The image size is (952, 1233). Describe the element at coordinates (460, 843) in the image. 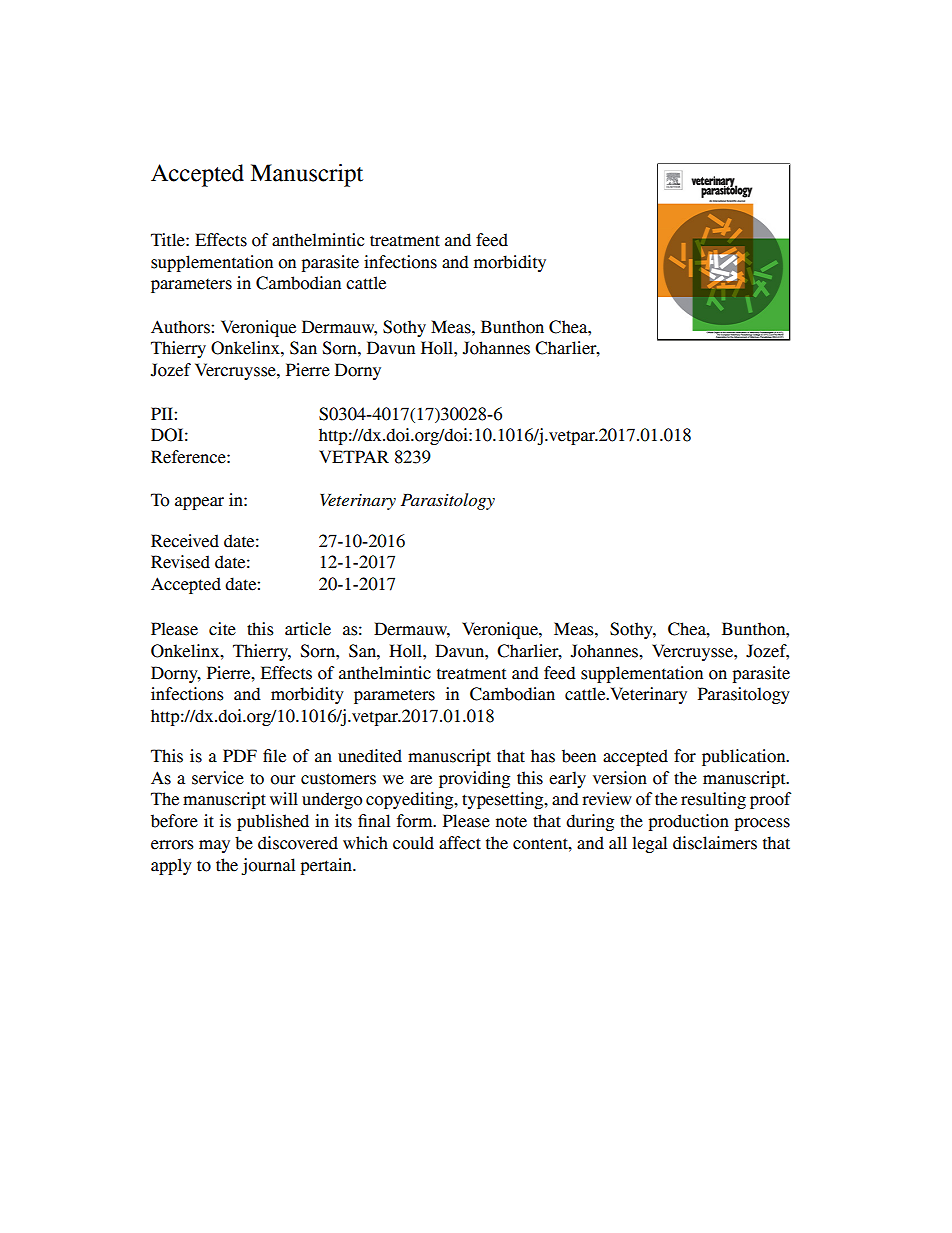

I see `affect` at that location.
